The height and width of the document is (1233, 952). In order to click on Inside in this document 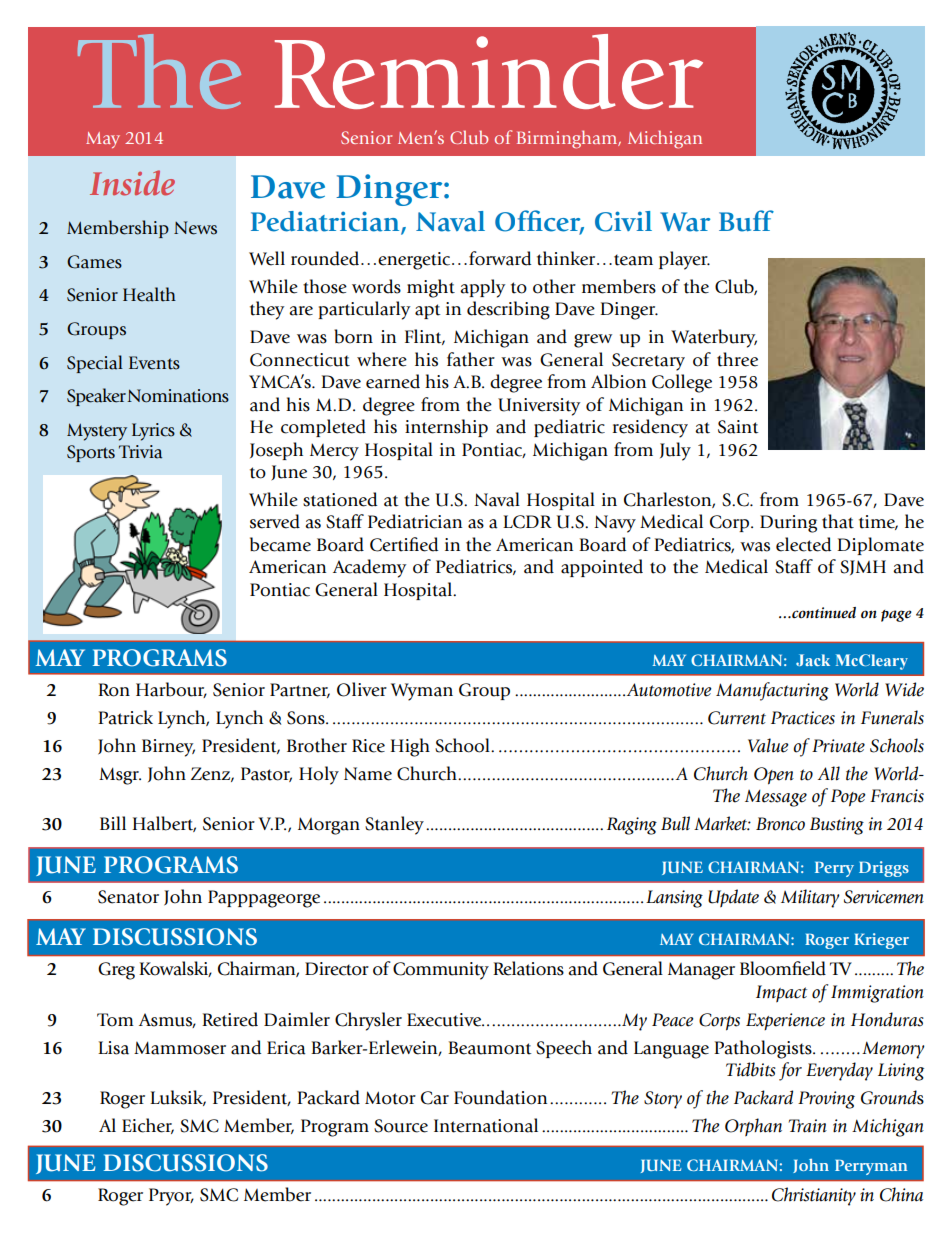, I will do `click(132, 183)`.
